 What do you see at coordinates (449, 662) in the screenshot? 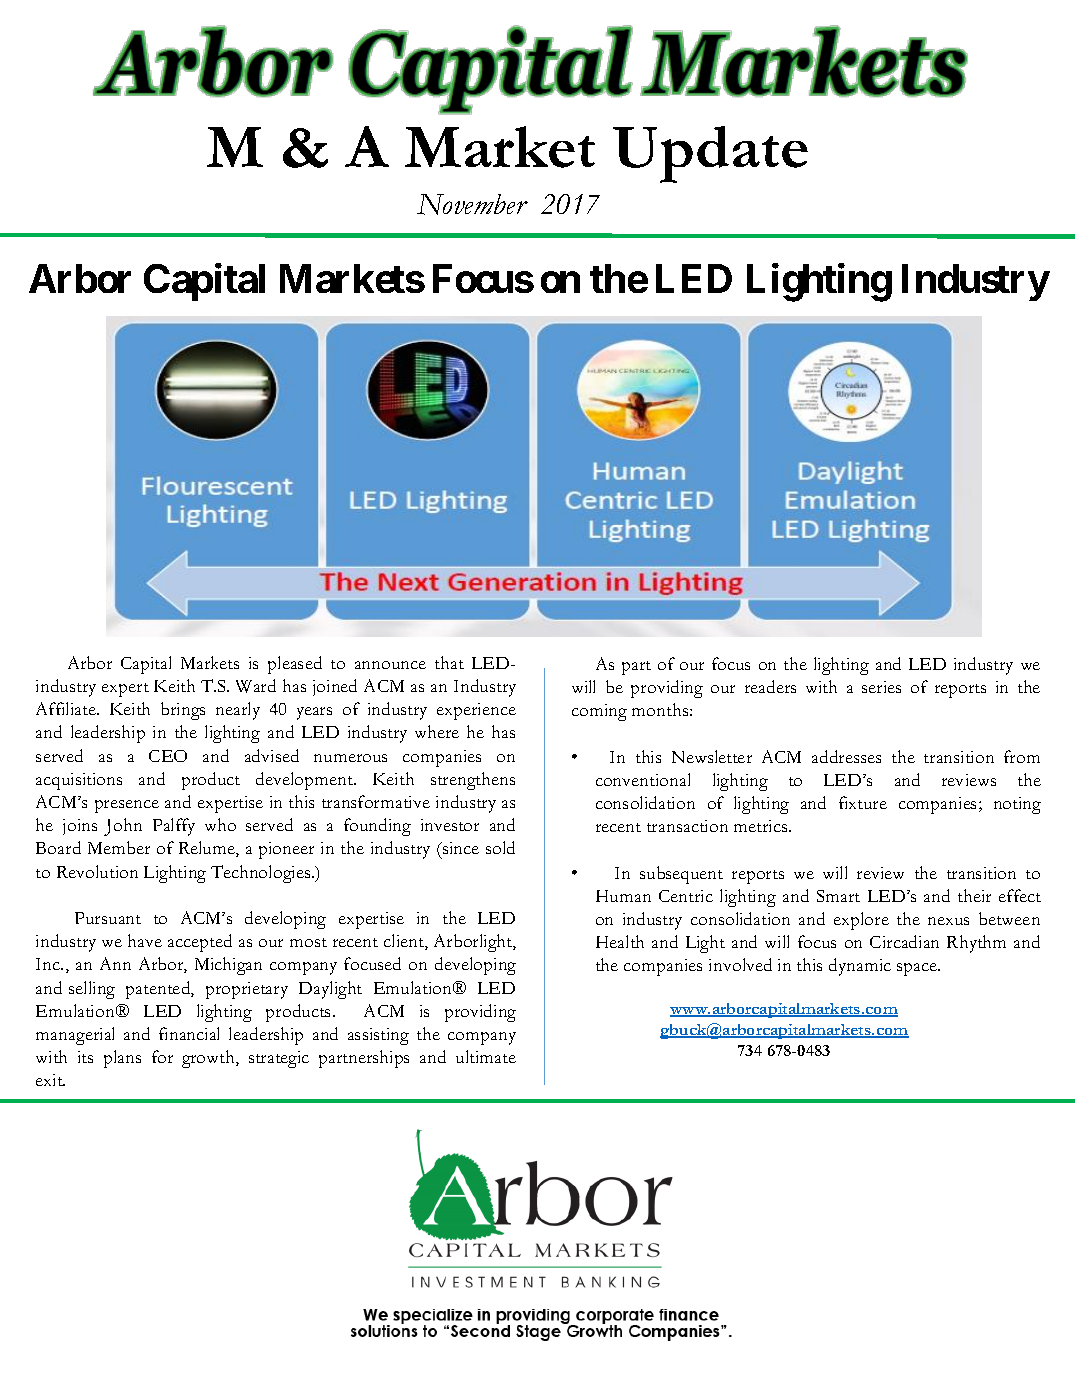
I see `that` at bounding box center [449, 662].
